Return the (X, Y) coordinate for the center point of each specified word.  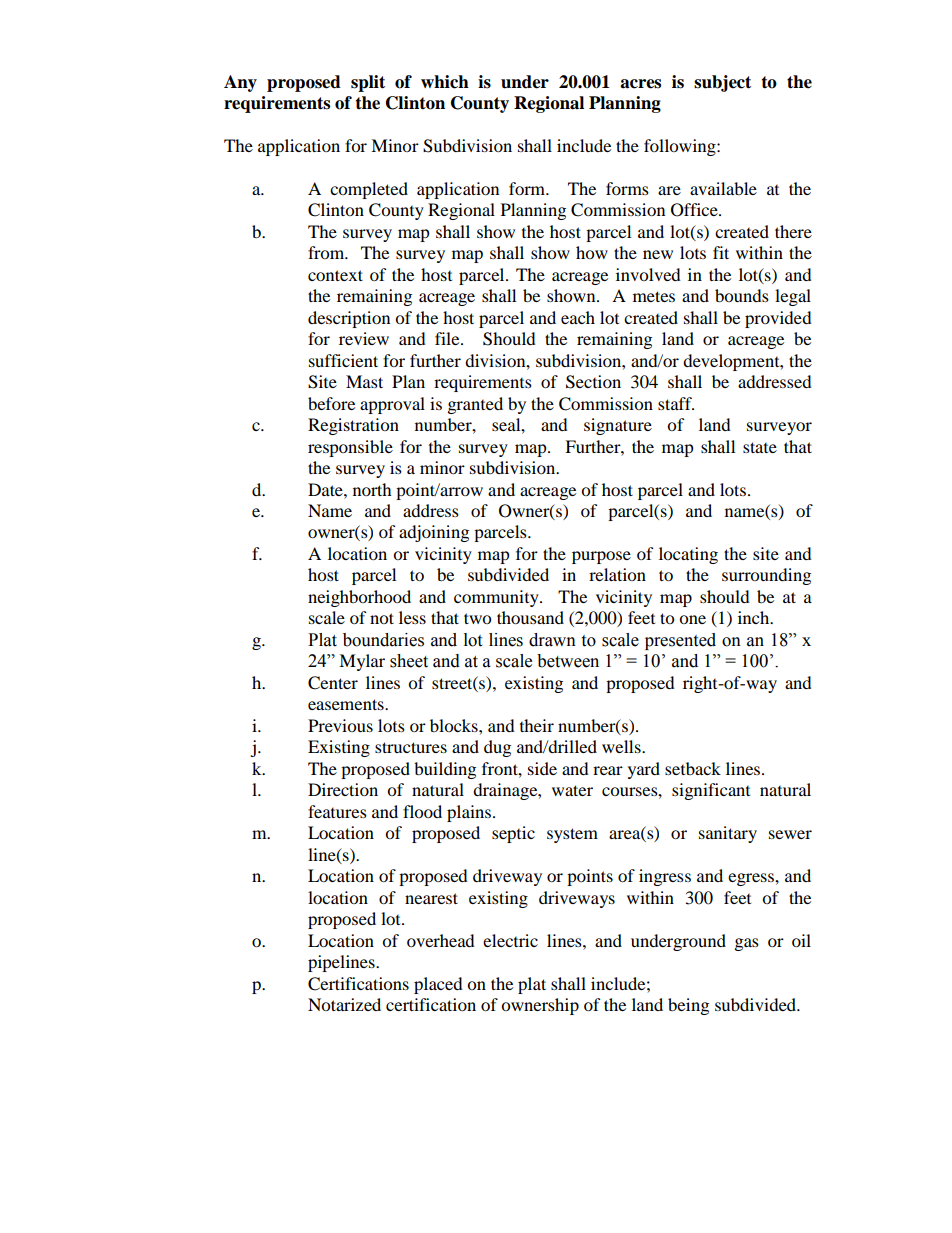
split (368, 83)
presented (680, 641)
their (537, 725)
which (445, 82)
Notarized (344, 1004)
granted (475, 405)
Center (333, 683)
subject (722, 83)
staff (676, 403)
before (331, 403)
